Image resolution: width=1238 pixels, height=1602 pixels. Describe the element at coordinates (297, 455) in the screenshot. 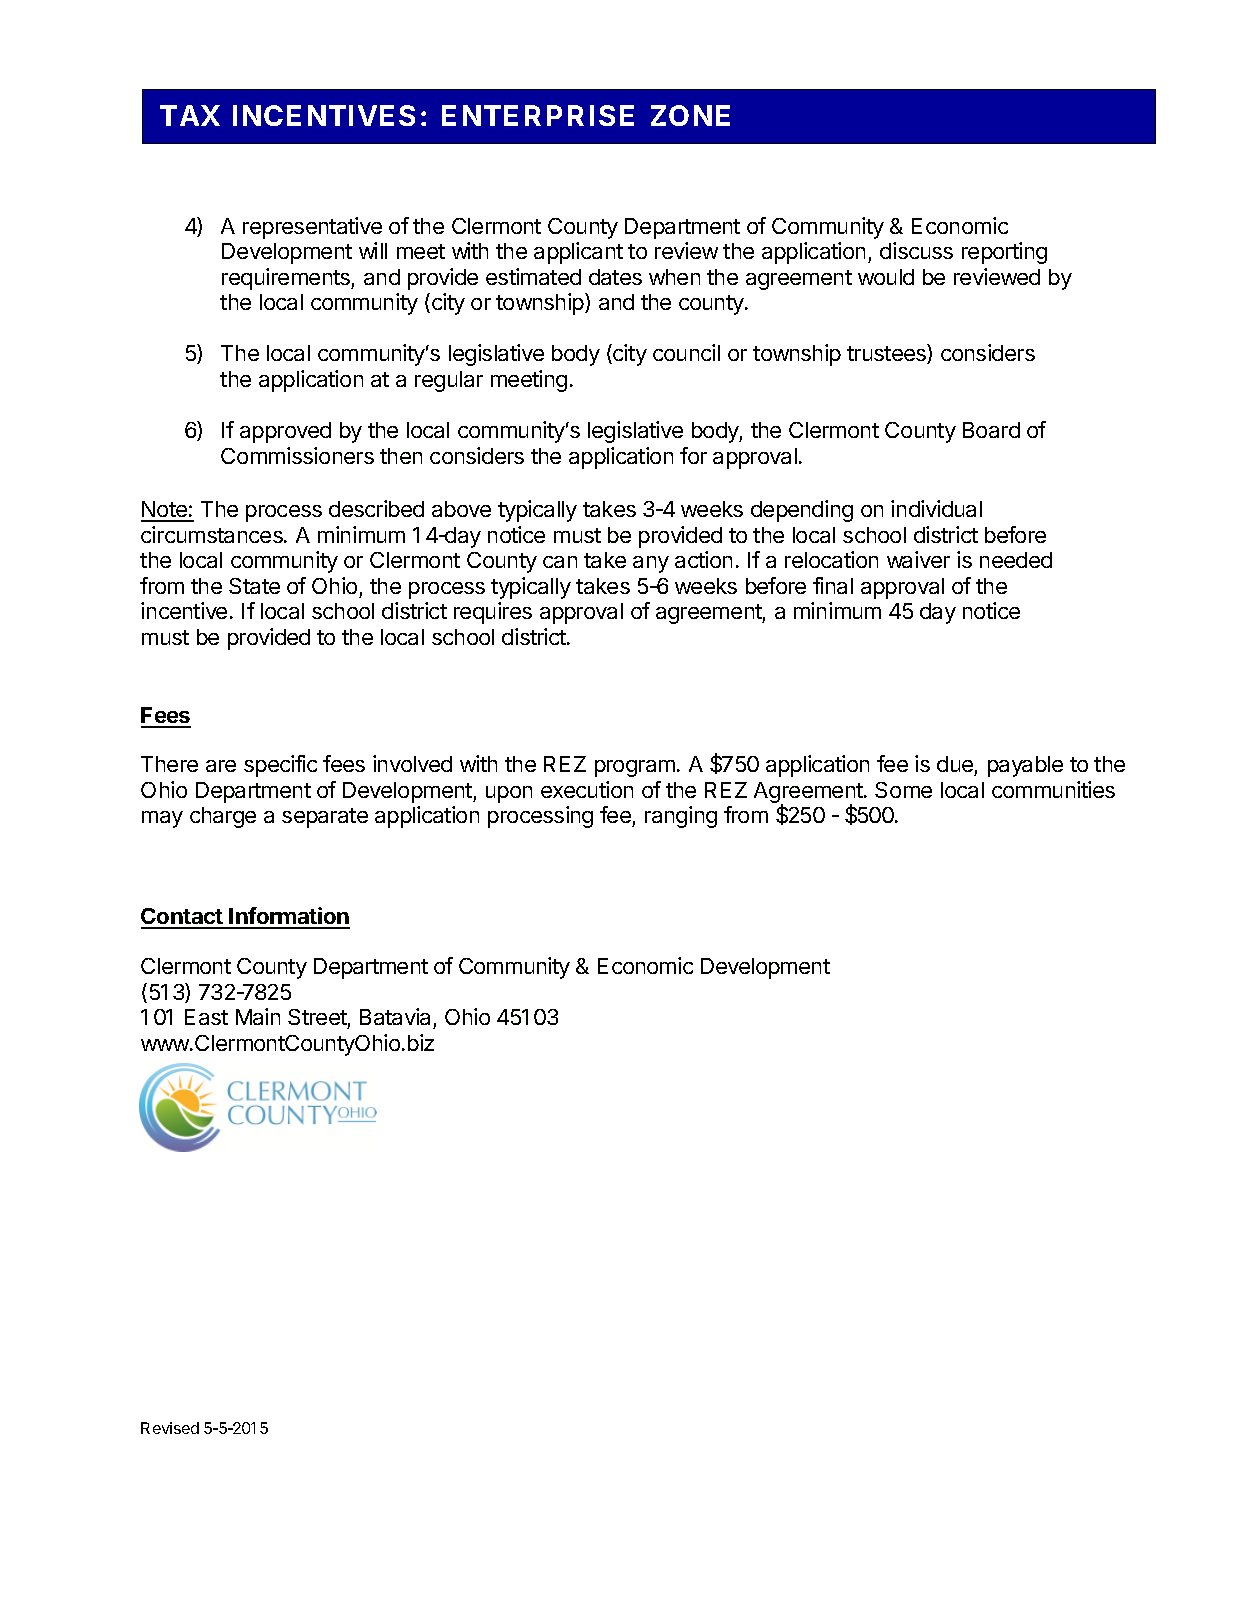

I see `Commissioners` at that location.
